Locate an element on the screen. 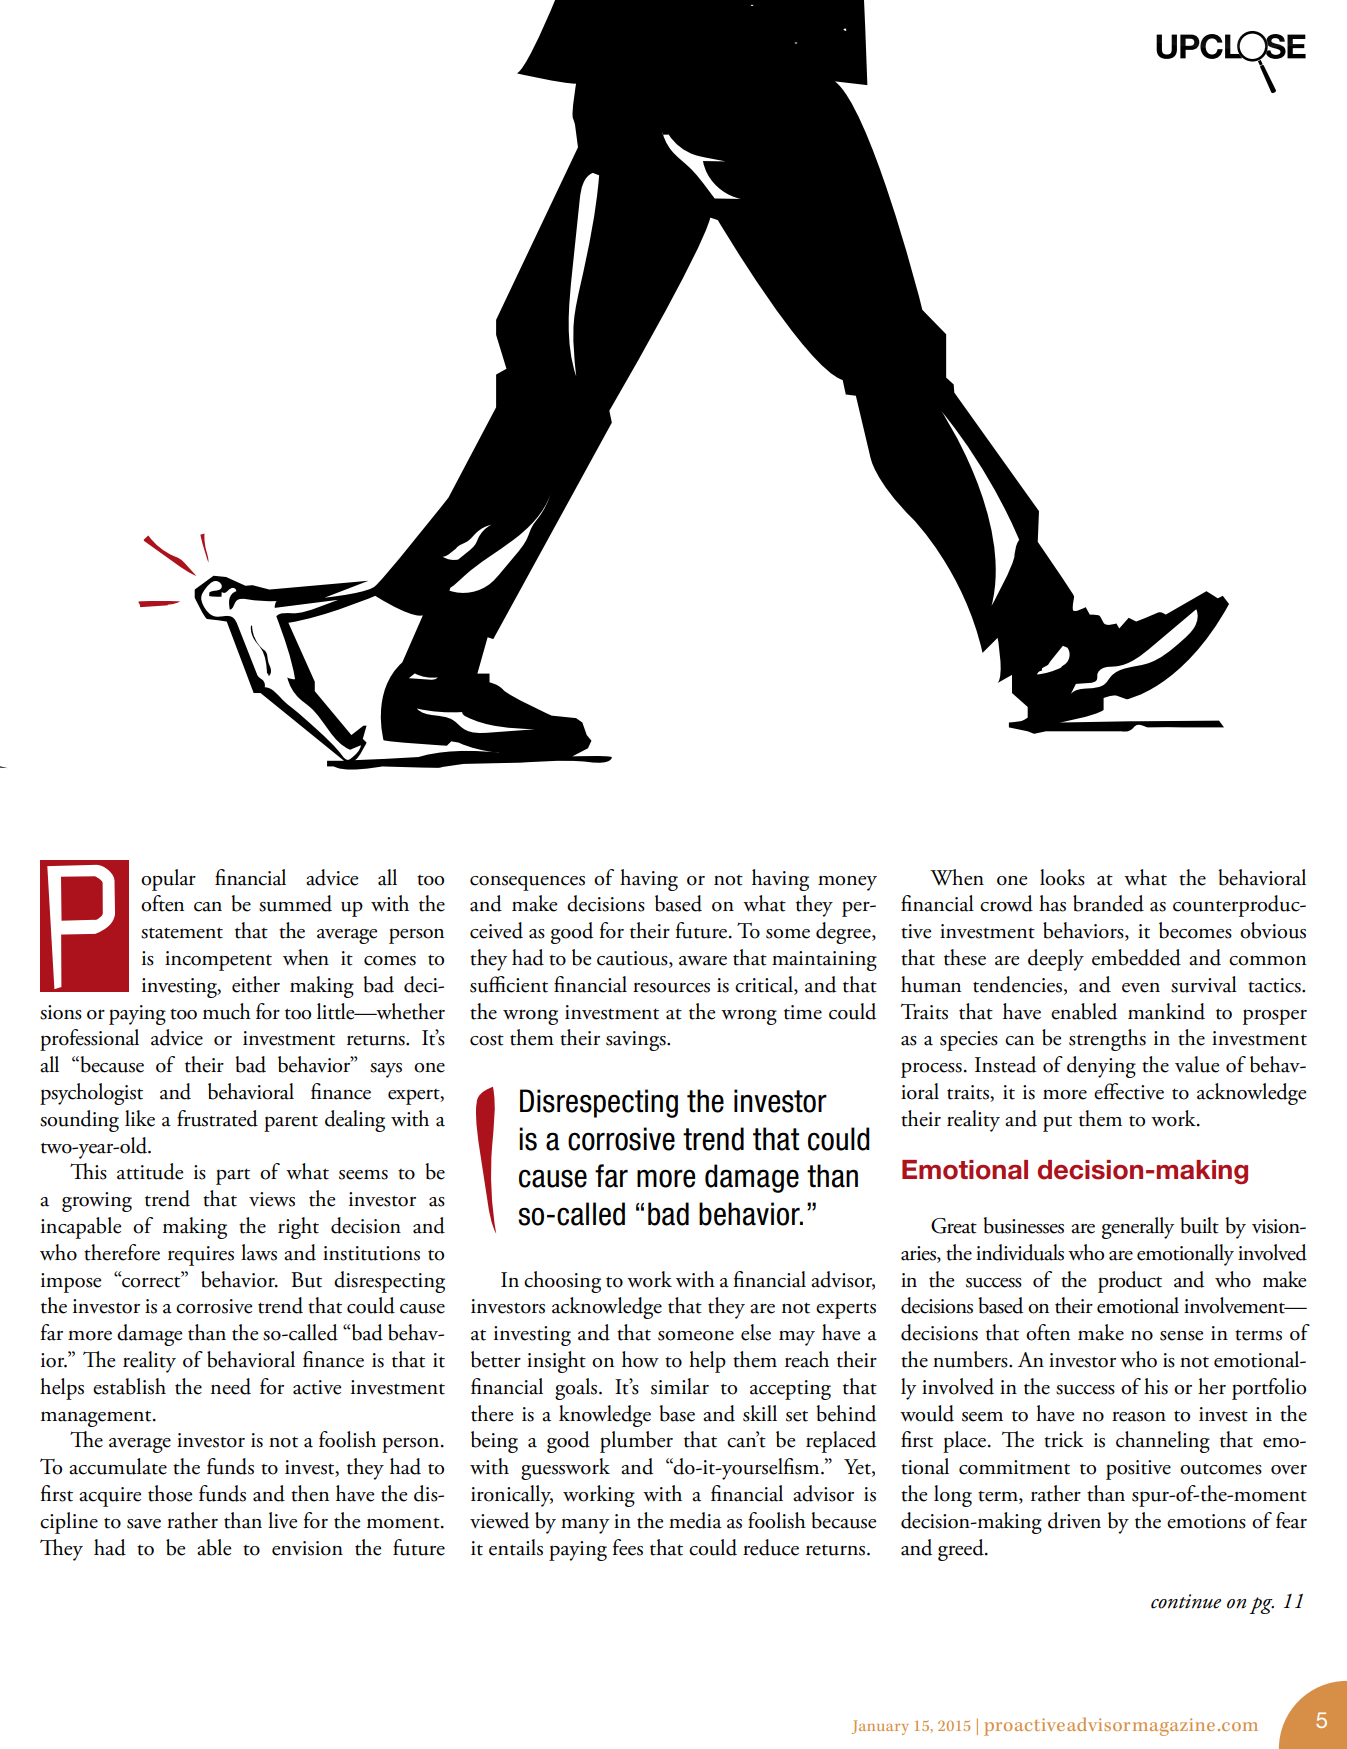 Image resolution: width=1347 pixels, height=1749 pixels. save is located at coordinates (144, 1524).
